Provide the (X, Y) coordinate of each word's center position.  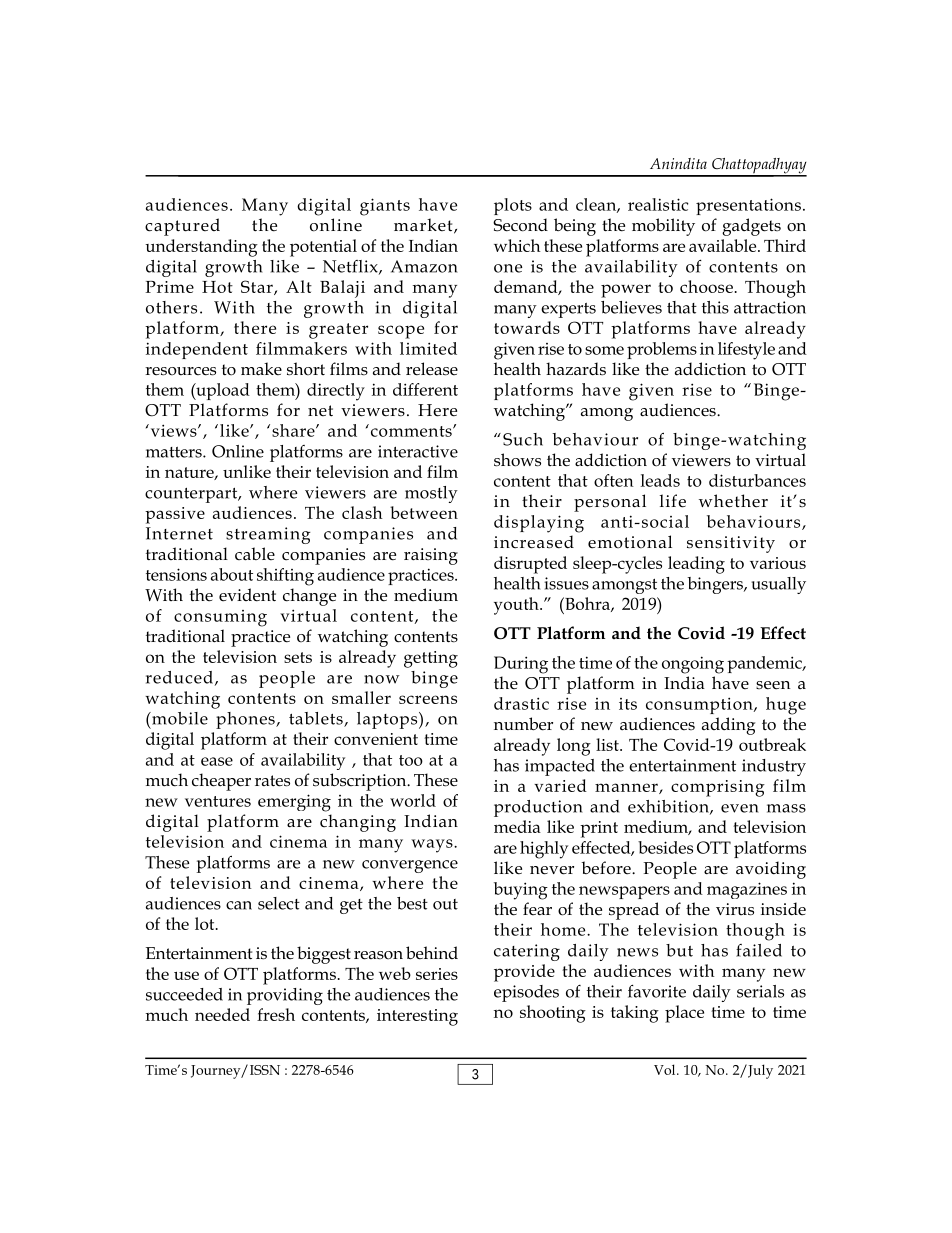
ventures (218, 801)
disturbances (757, 480)
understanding (201, 248)
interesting (417, 1017)
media (517, 826)
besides (665, 847)
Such (523, 439)
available (724, 245)
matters (175, 452)
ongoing (693, 665)
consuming (220, 618)
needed (222, 1014)
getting (431, 659)
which (517, 245)
